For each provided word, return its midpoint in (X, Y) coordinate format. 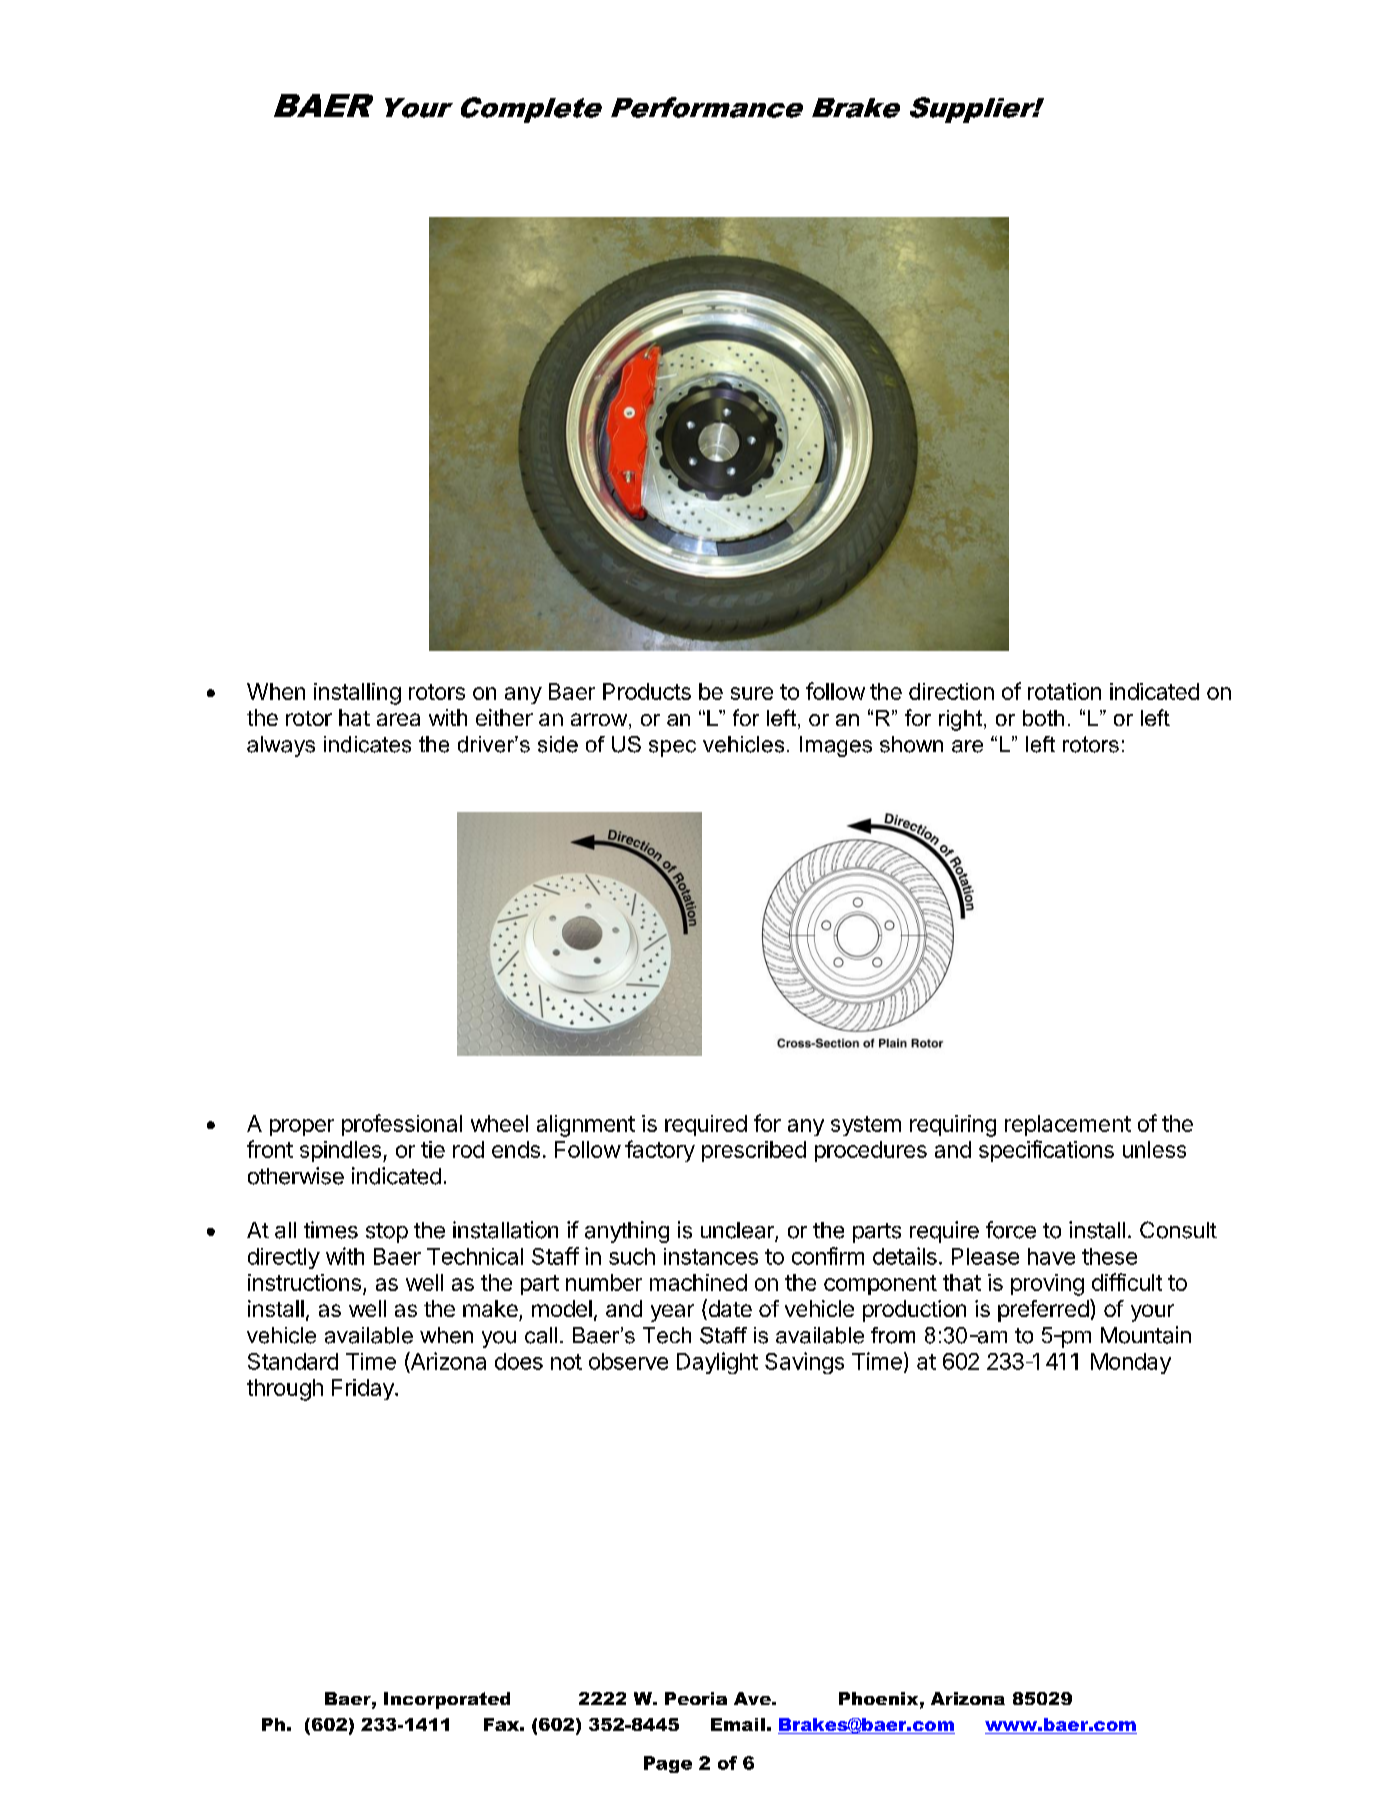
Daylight (717, 1363)
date (729, 1309)
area (398, 719)
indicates (367, 744)
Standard (293, 1361)
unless (1154, 1149)
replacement (1068, 1125)
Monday (1131, 1363)
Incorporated (447, 1700)
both (1043, 718)
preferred (1043, 1311)
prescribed (754, 1151)
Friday (364, 1389)
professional (402, 1125)
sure (752, 693)
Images (836, 746)
